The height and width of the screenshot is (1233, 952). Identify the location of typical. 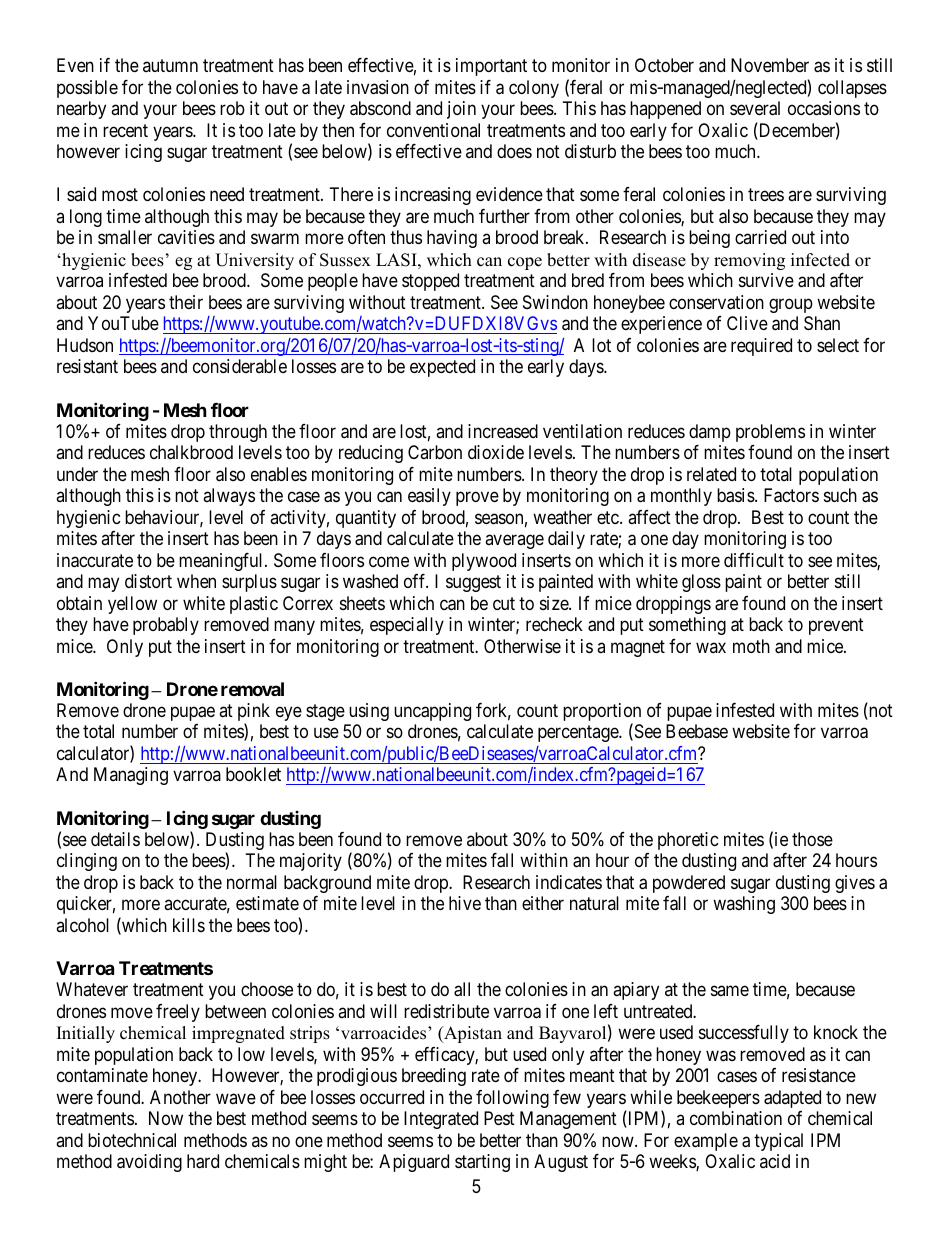
(778, 1142).
